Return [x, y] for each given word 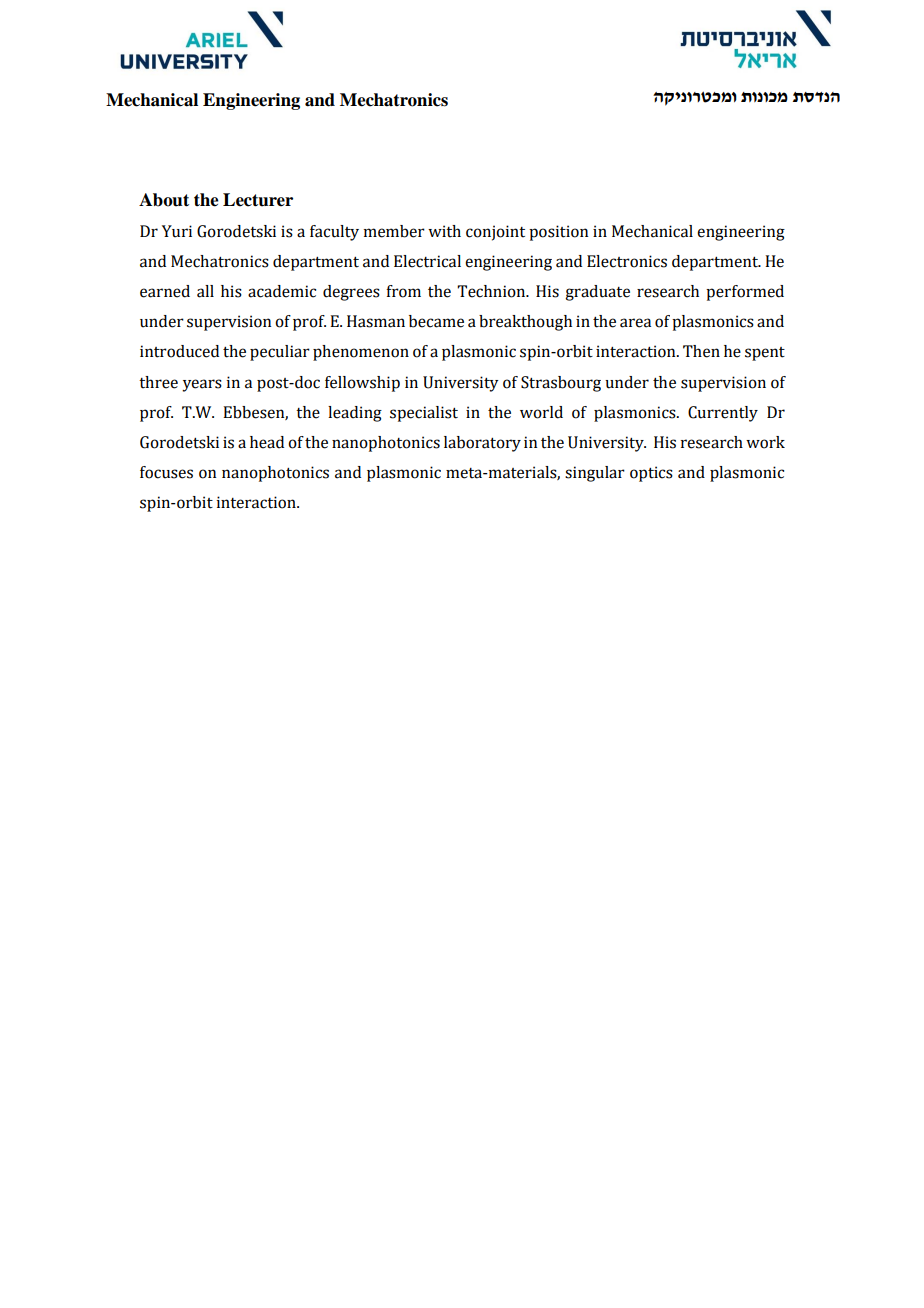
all [205, 291]
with [444, 231]
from [403, 291]
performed [745, 293]
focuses [166, 472]
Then [701, 351]
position [558, 233]
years [202, 385]
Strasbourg [561, 384]
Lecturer [258, 200]
